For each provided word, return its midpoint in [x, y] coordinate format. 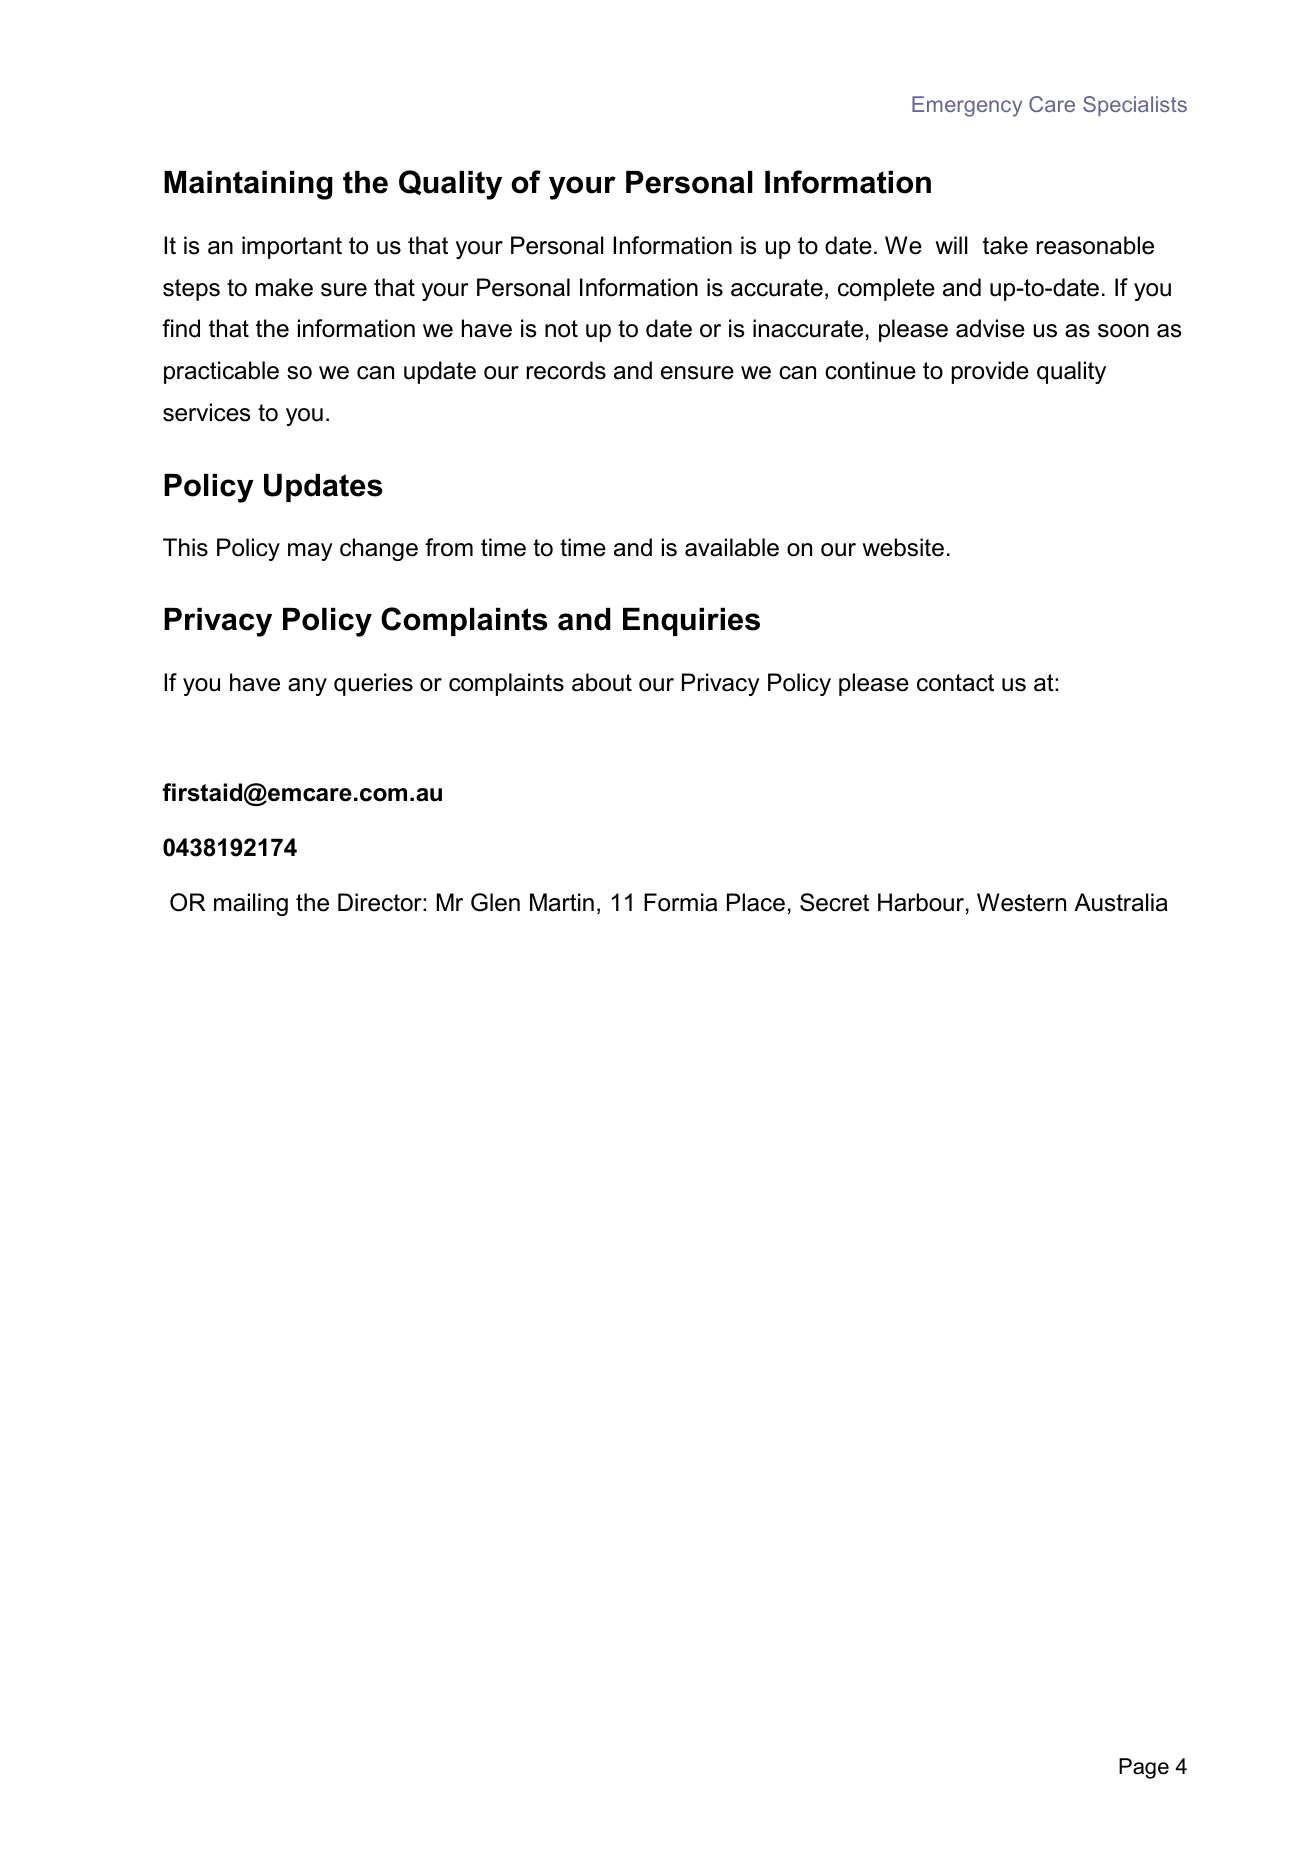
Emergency [967, 106]
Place [756, 902]
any [307, 687]
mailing [251, 904]
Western [1021, 902]
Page [1144, 1768]
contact [955, 683]
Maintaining [248, 185]
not [561, 329]
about [602, 682]
